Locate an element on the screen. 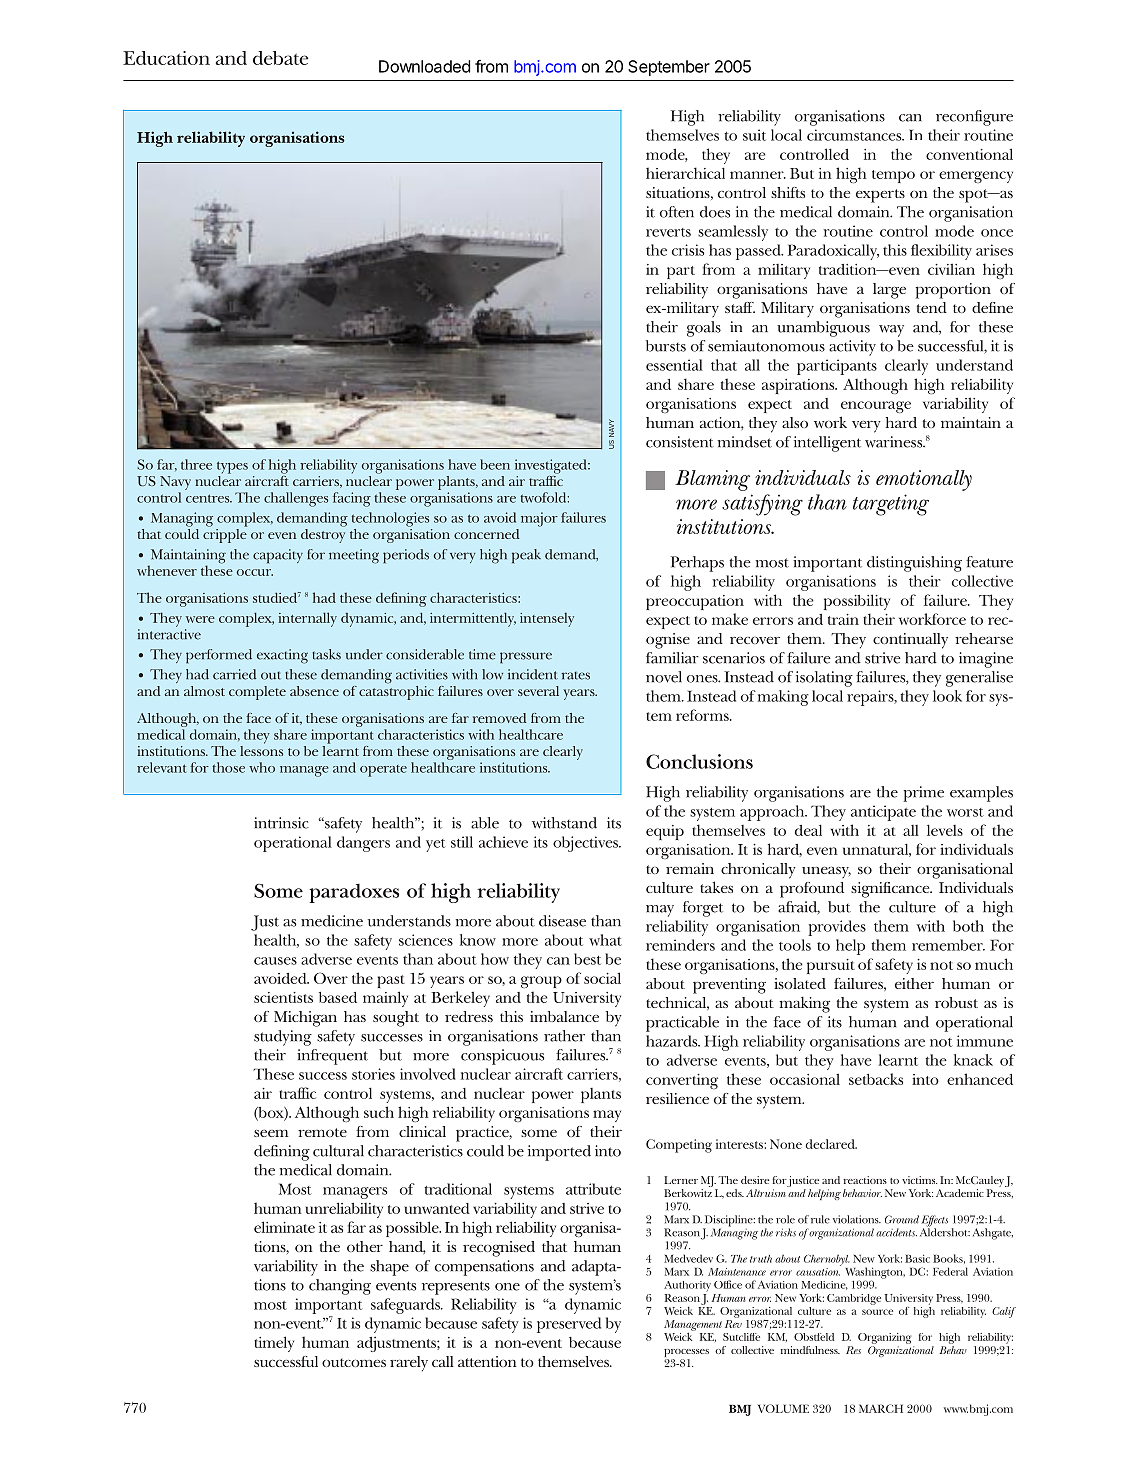 This screenshot has width=1136, height=1470. debate is located at coordinates (280, 58).
